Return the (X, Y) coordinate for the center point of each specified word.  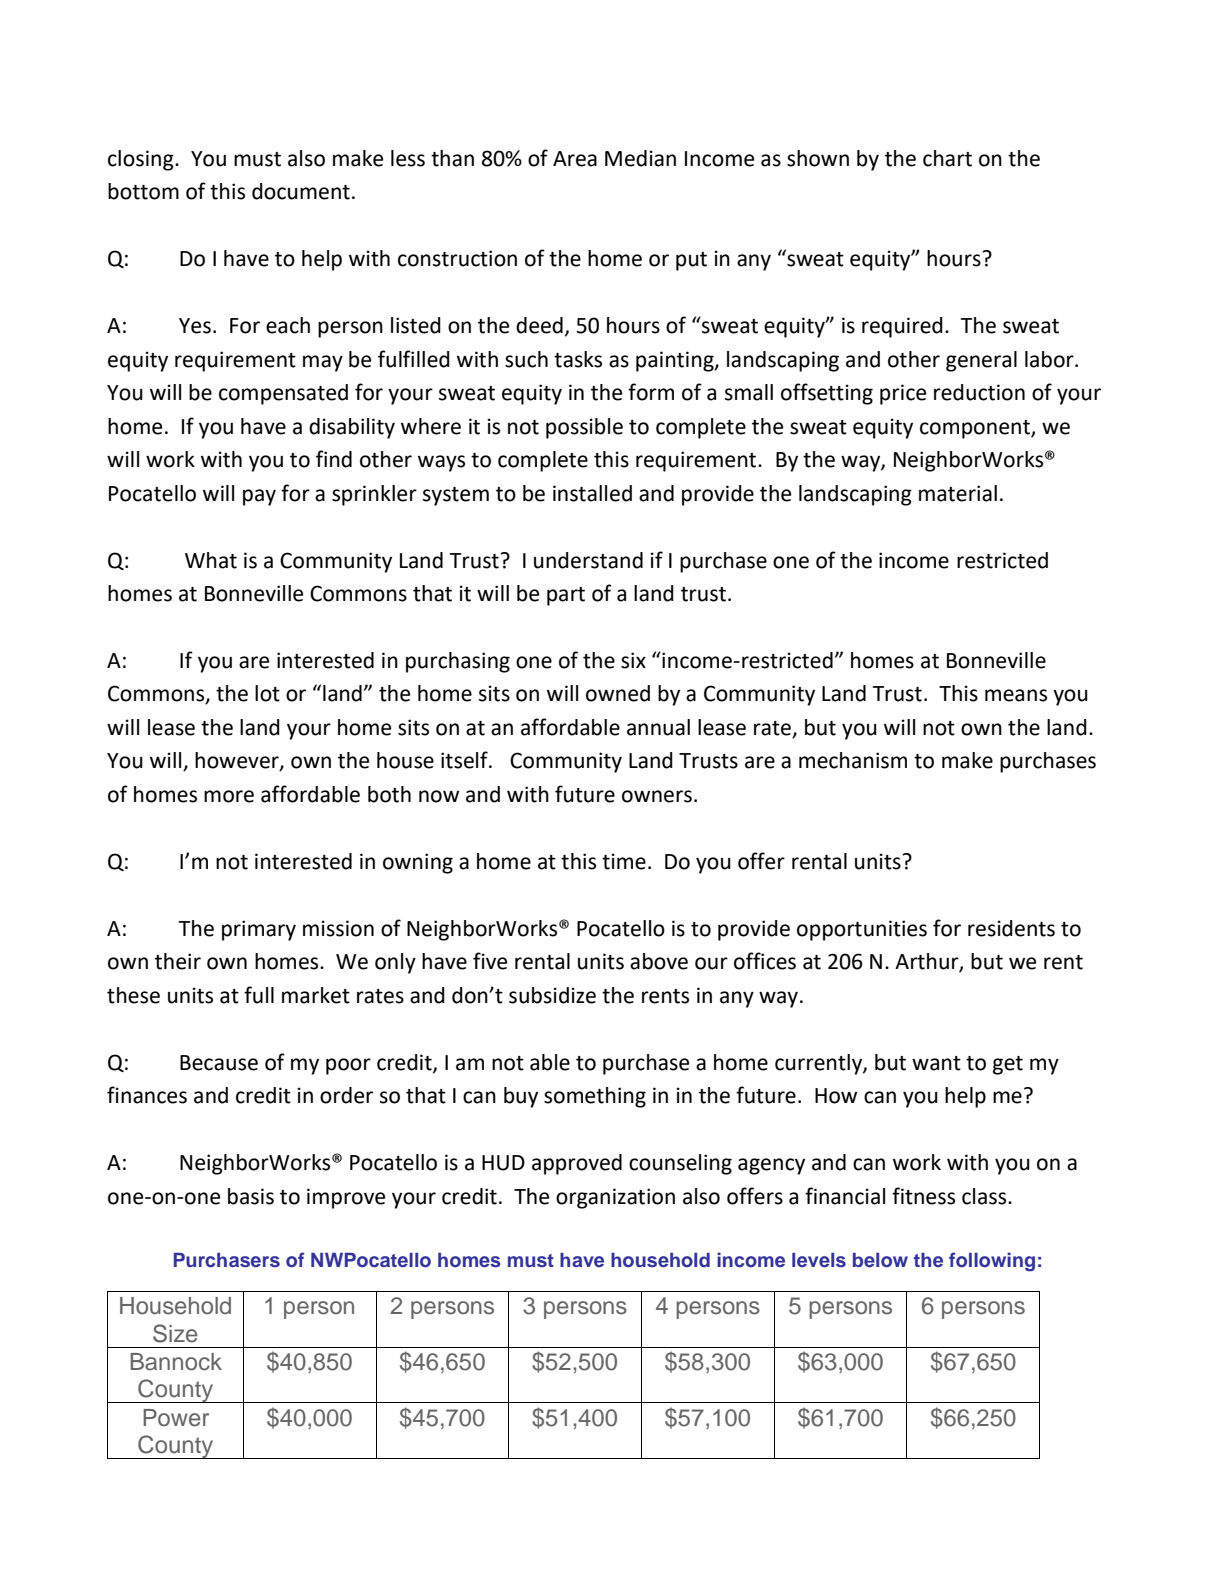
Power (176, 1418)
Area (575, 159)
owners (657, 796)
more (229, 796)
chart (947, 158)
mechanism (853, 760)
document (301, 191)
